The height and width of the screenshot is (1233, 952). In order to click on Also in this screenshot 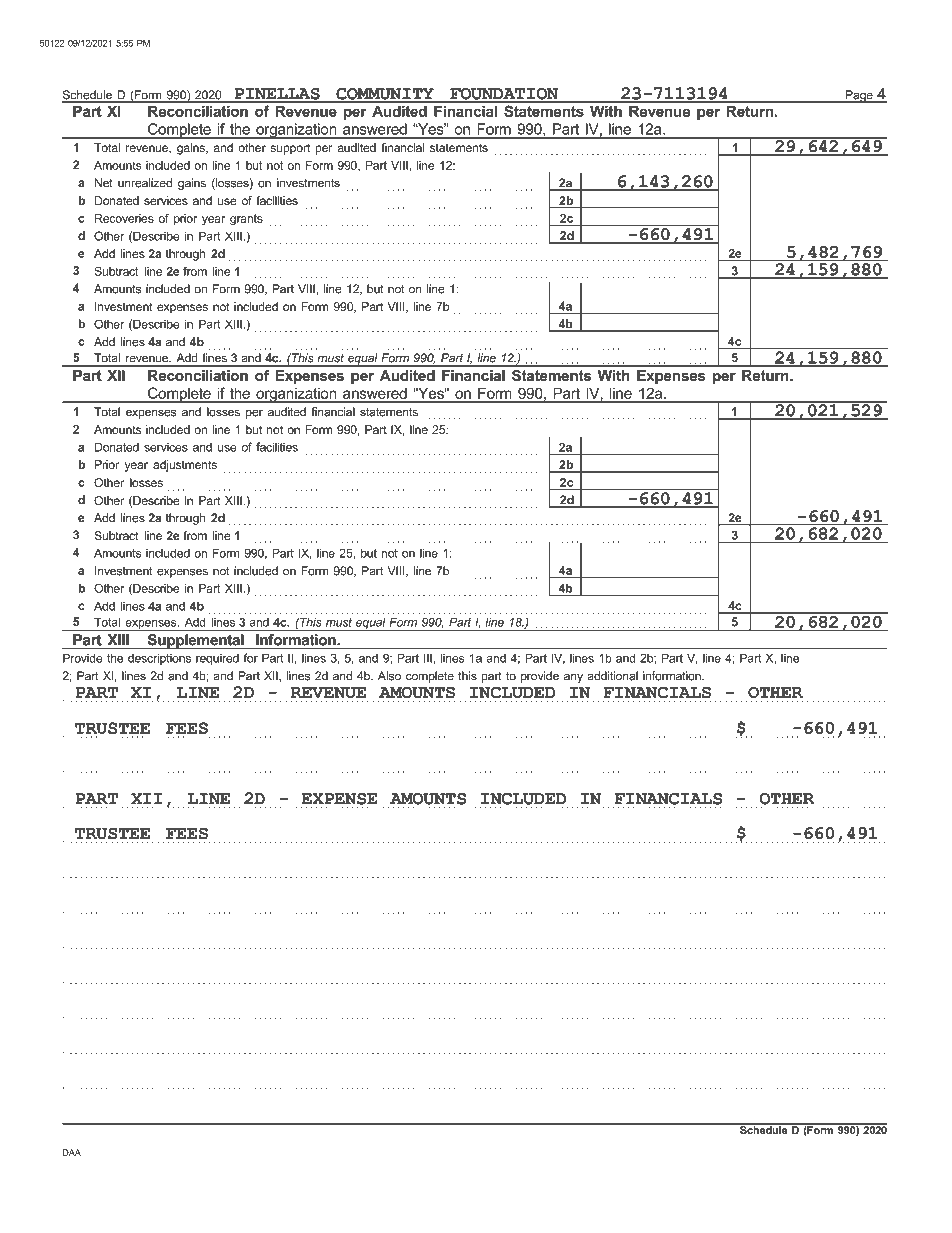, I will do `click(389, 676)`.
